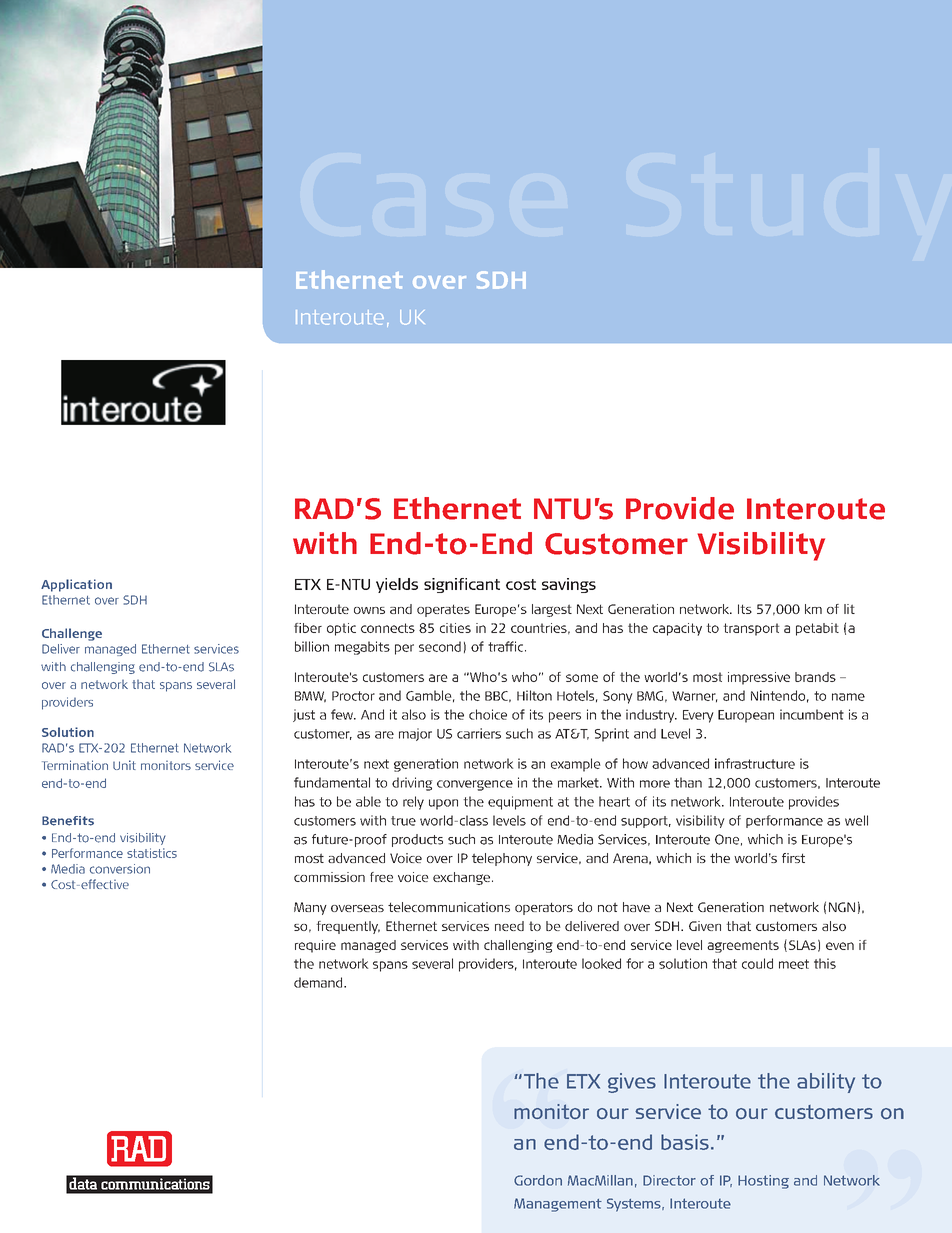  Describe the element at coordinates (705, 926) in the screenshot. I see `Given` at that location.
